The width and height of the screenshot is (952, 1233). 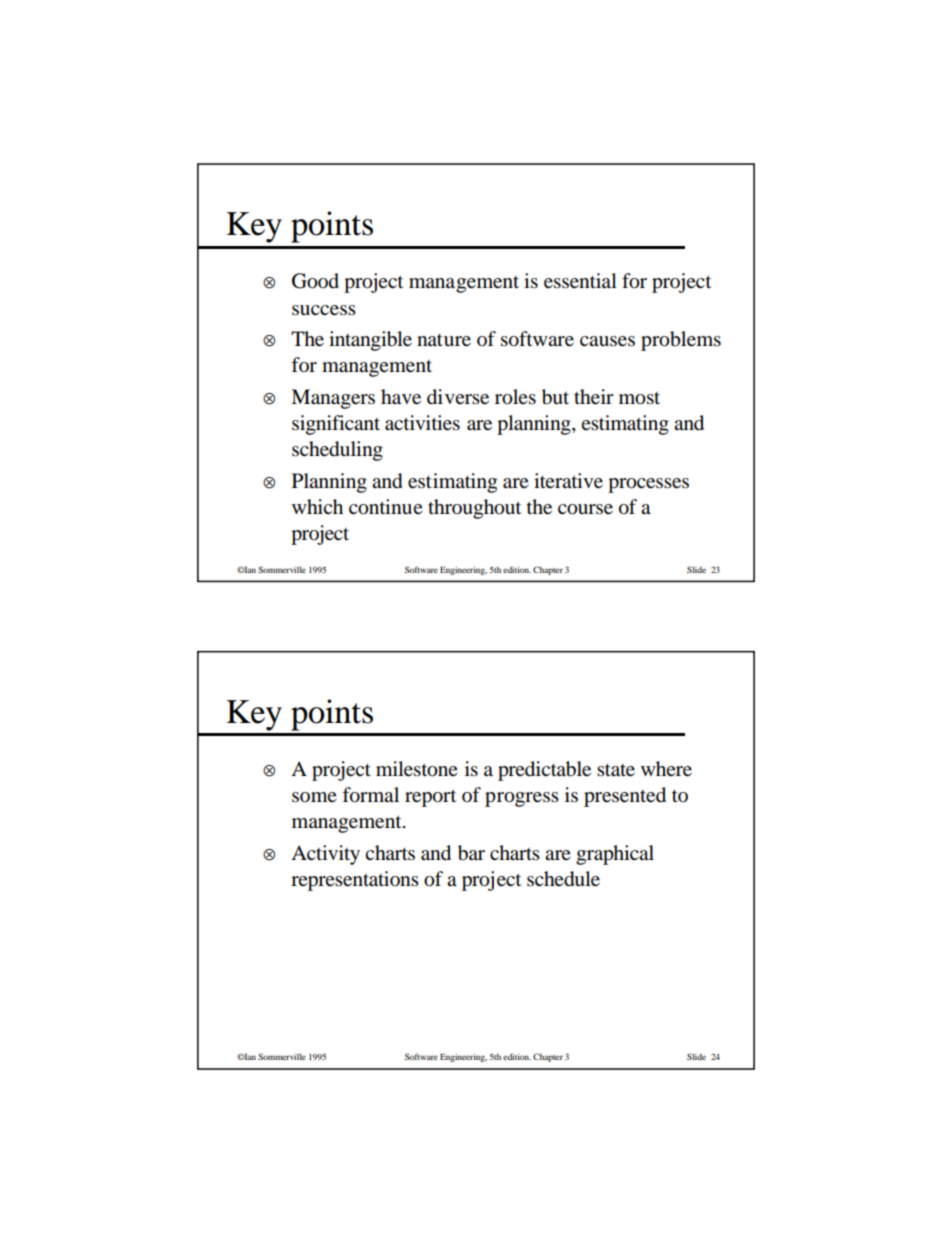 What do you see at coordinates (337, 451) in the screenshot?
I see `scheduling` at bounding box center [337, 451].
